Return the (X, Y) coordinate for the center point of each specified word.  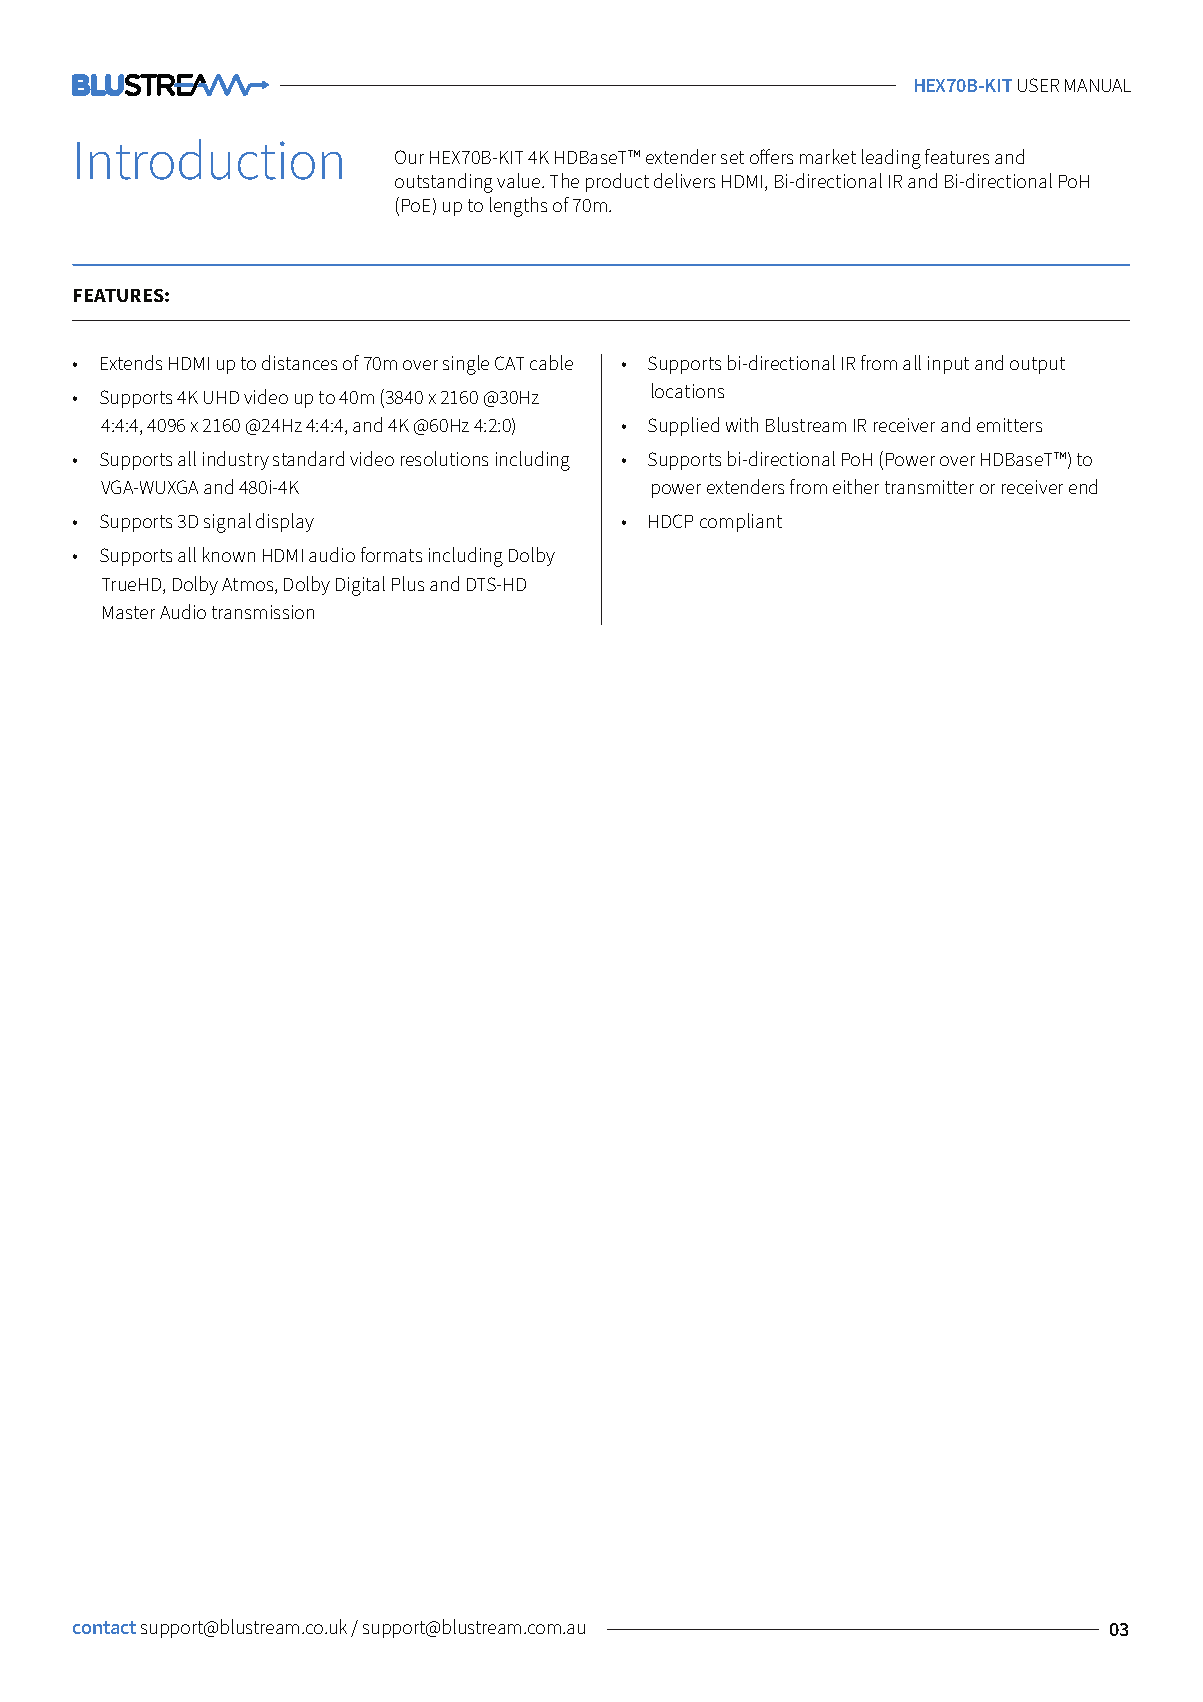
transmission (263, 612)
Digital (360, 586)
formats (391, 554)
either (856, 486)
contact (104, 1627)
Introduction (209, 159)
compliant (741, 522)
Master (129, 612)
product (617, 182)
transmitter (929, 487)
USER (1038, 85)
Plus (408, 583)
